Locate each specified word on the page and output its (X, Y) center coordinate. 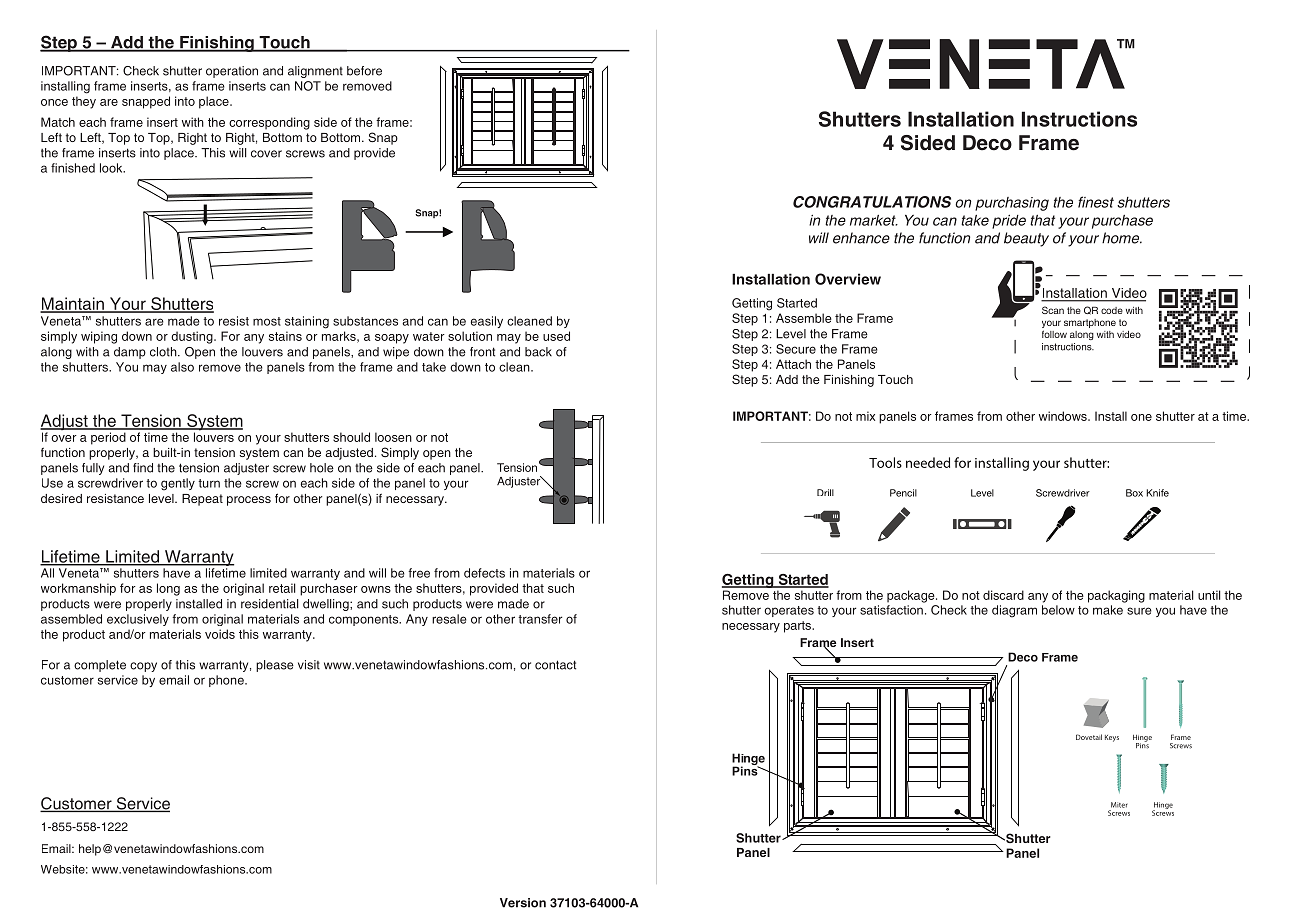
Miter (1119, 805)
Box (1134, 493)
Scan (1053, 310)
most (267, 321)
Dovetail (1089, 737)
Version (523, 903)
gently (178, 484)
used (556, 336)
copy (143, 667)
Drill (825, 492)
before (364, 71)
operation (232, 72)
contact (555, 665)
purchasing (1012, 204)
